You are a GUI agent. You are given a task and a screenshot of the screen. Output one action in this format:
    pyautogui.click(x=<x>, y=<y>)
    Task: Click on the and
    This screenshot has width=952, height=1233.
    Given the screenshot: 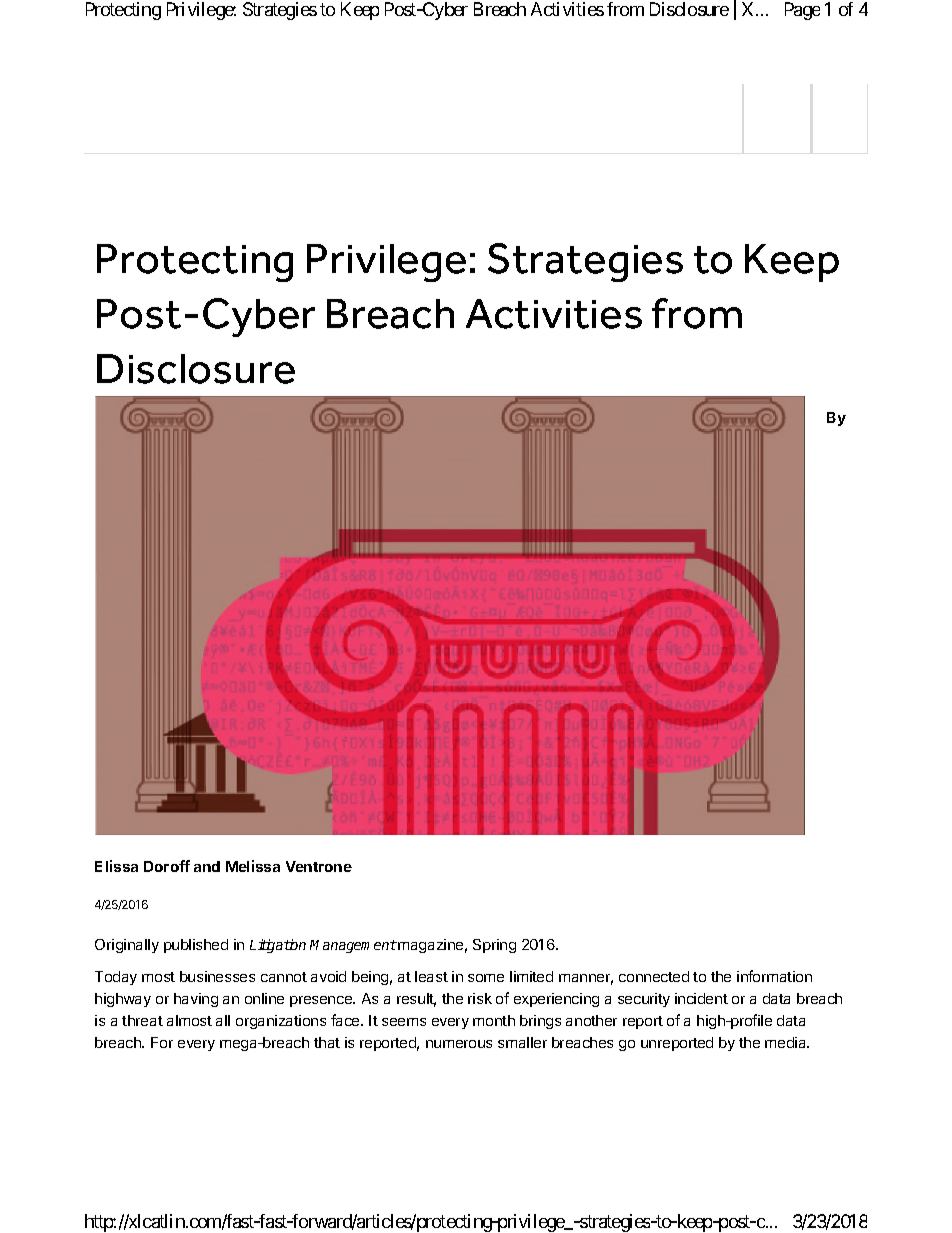 What is the action you would take?
    pyautogui.click(x=207, y=866)
